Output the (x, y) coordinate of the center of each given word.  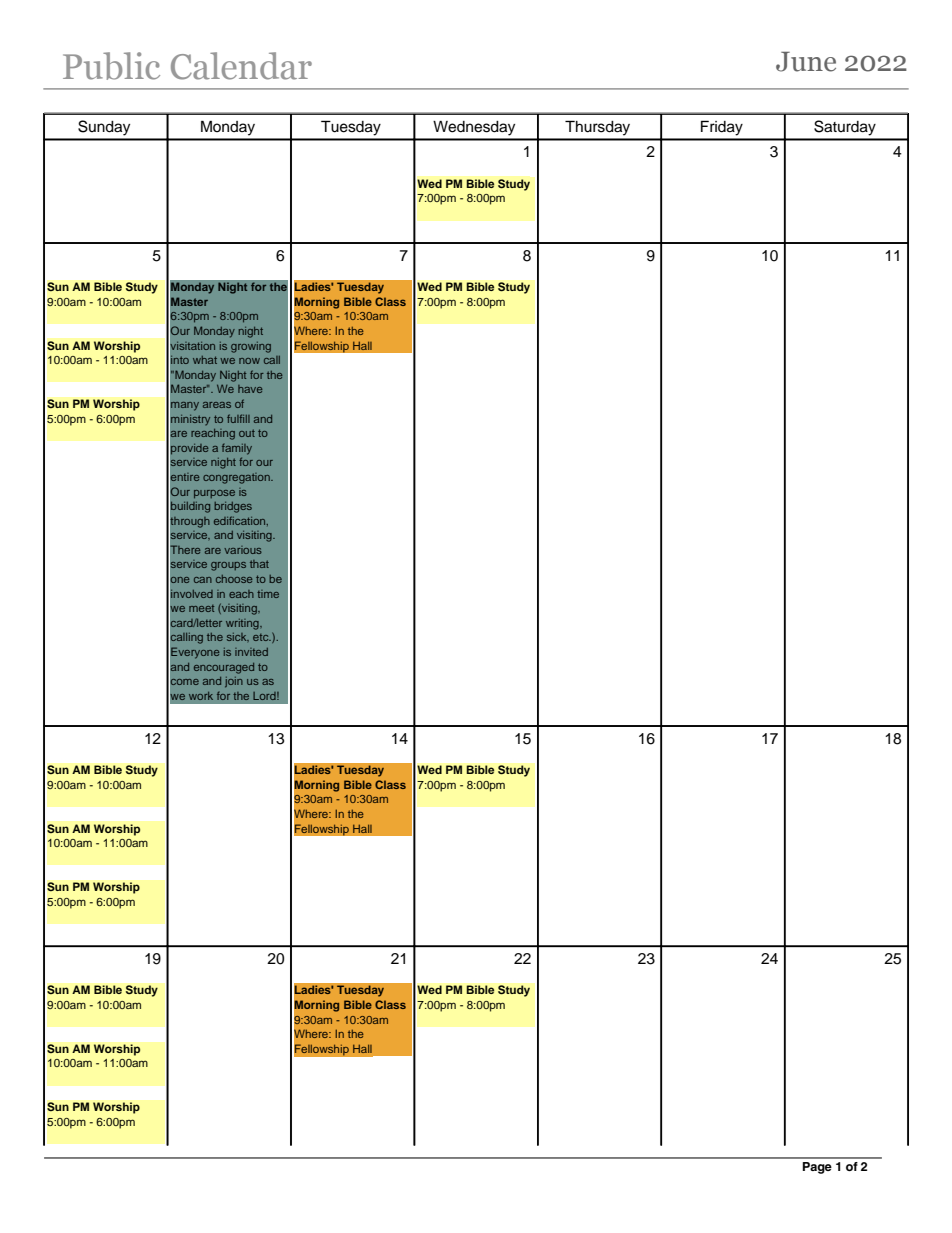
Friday (722, 128)
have (250, 389)
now (249, 361)
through (189, 522)
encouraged (224, 668)
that (259, 564)
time (268, 594)
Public (111, 66)
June (806, 62)
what (205, 360)
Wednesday (474, 128)
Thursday (597, 128)
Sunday (104, 128)
